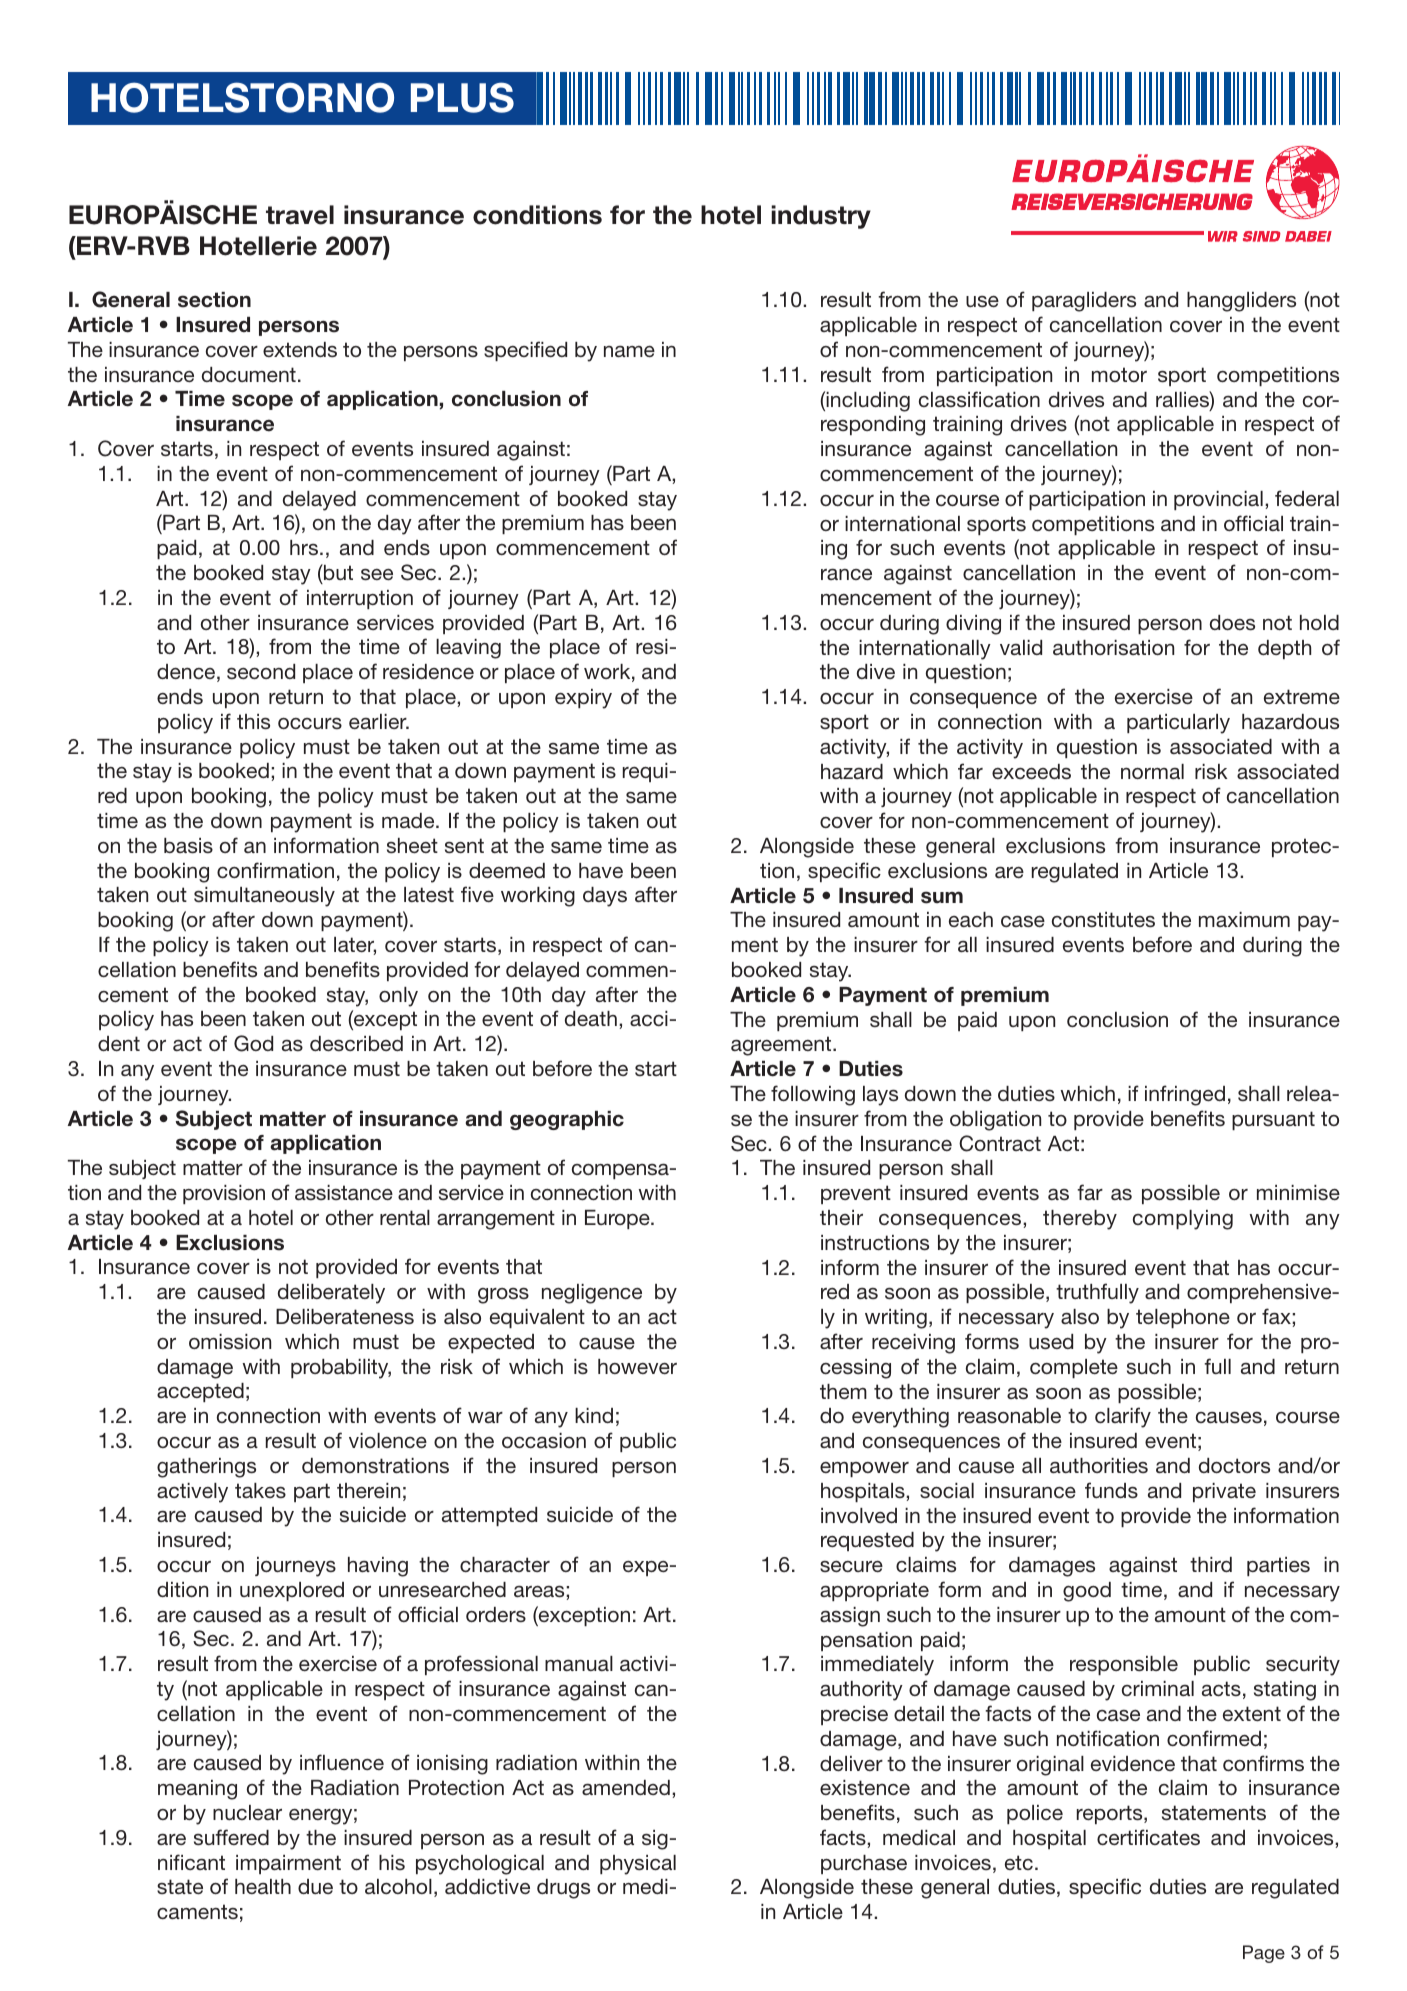 The width and height of the screenshot is (1407, 1991). What do you see at coordinates (300, 215) in the screenshot?
I see `travel` at bounding box center [300, 215].
